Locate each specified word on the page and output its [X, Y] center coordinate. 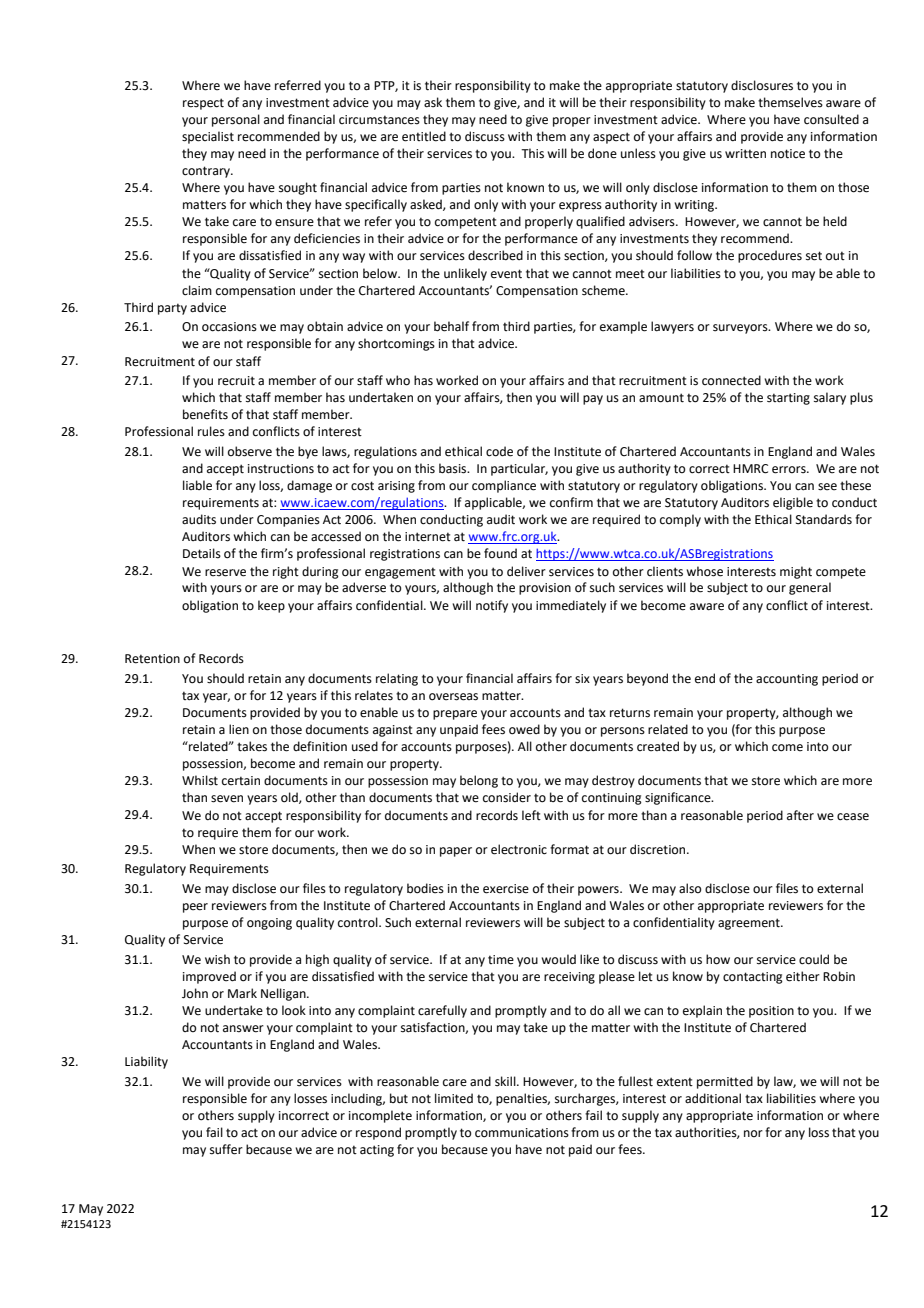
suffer [226, 1149]
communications [522, 1133]
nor [753, 1133]
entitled [424, 136]
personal [236, 120]
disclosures [762, 85]
